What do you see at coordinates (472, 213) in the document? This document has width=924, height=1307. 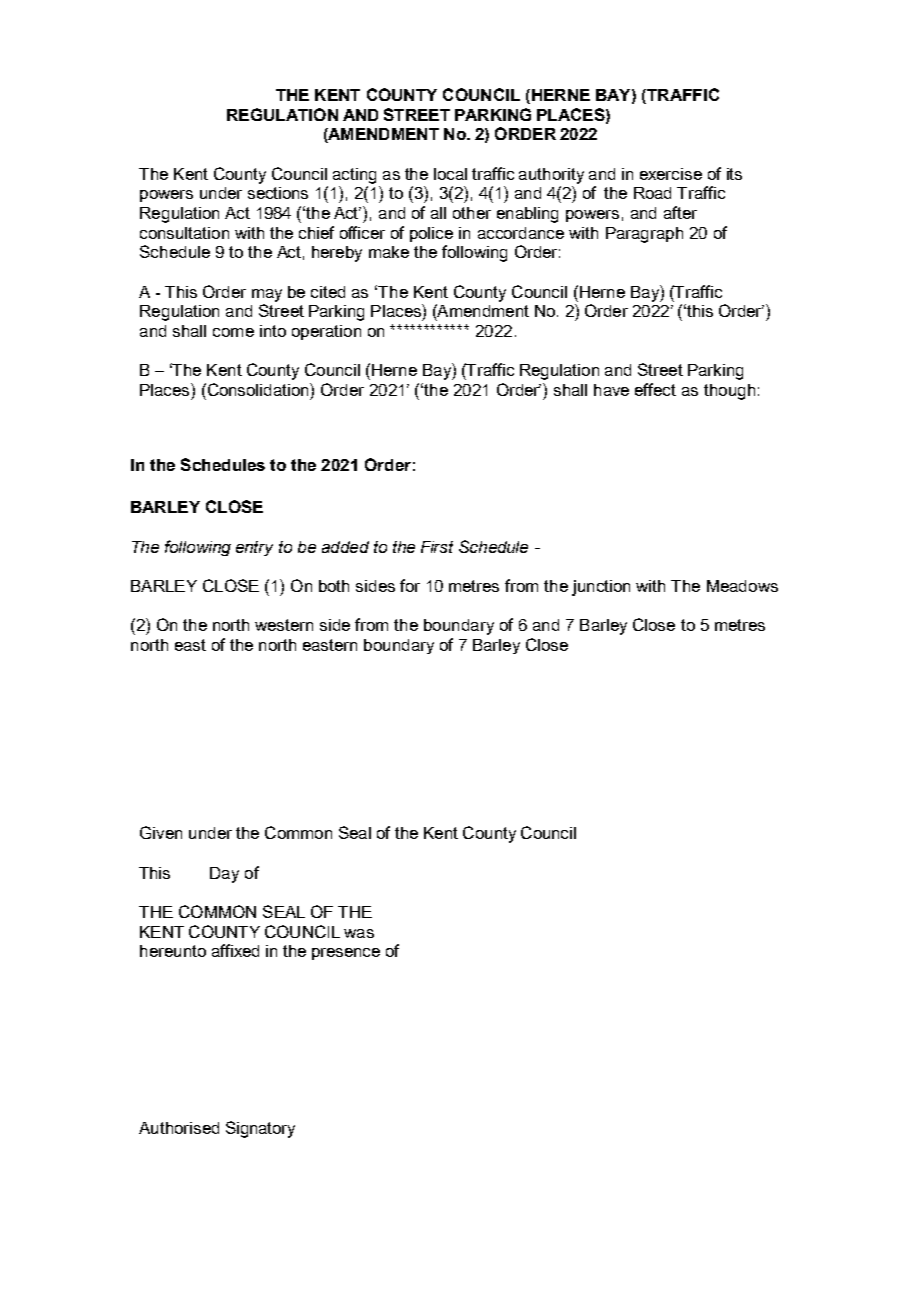 I see `other` at bounding box center [472, 213].
